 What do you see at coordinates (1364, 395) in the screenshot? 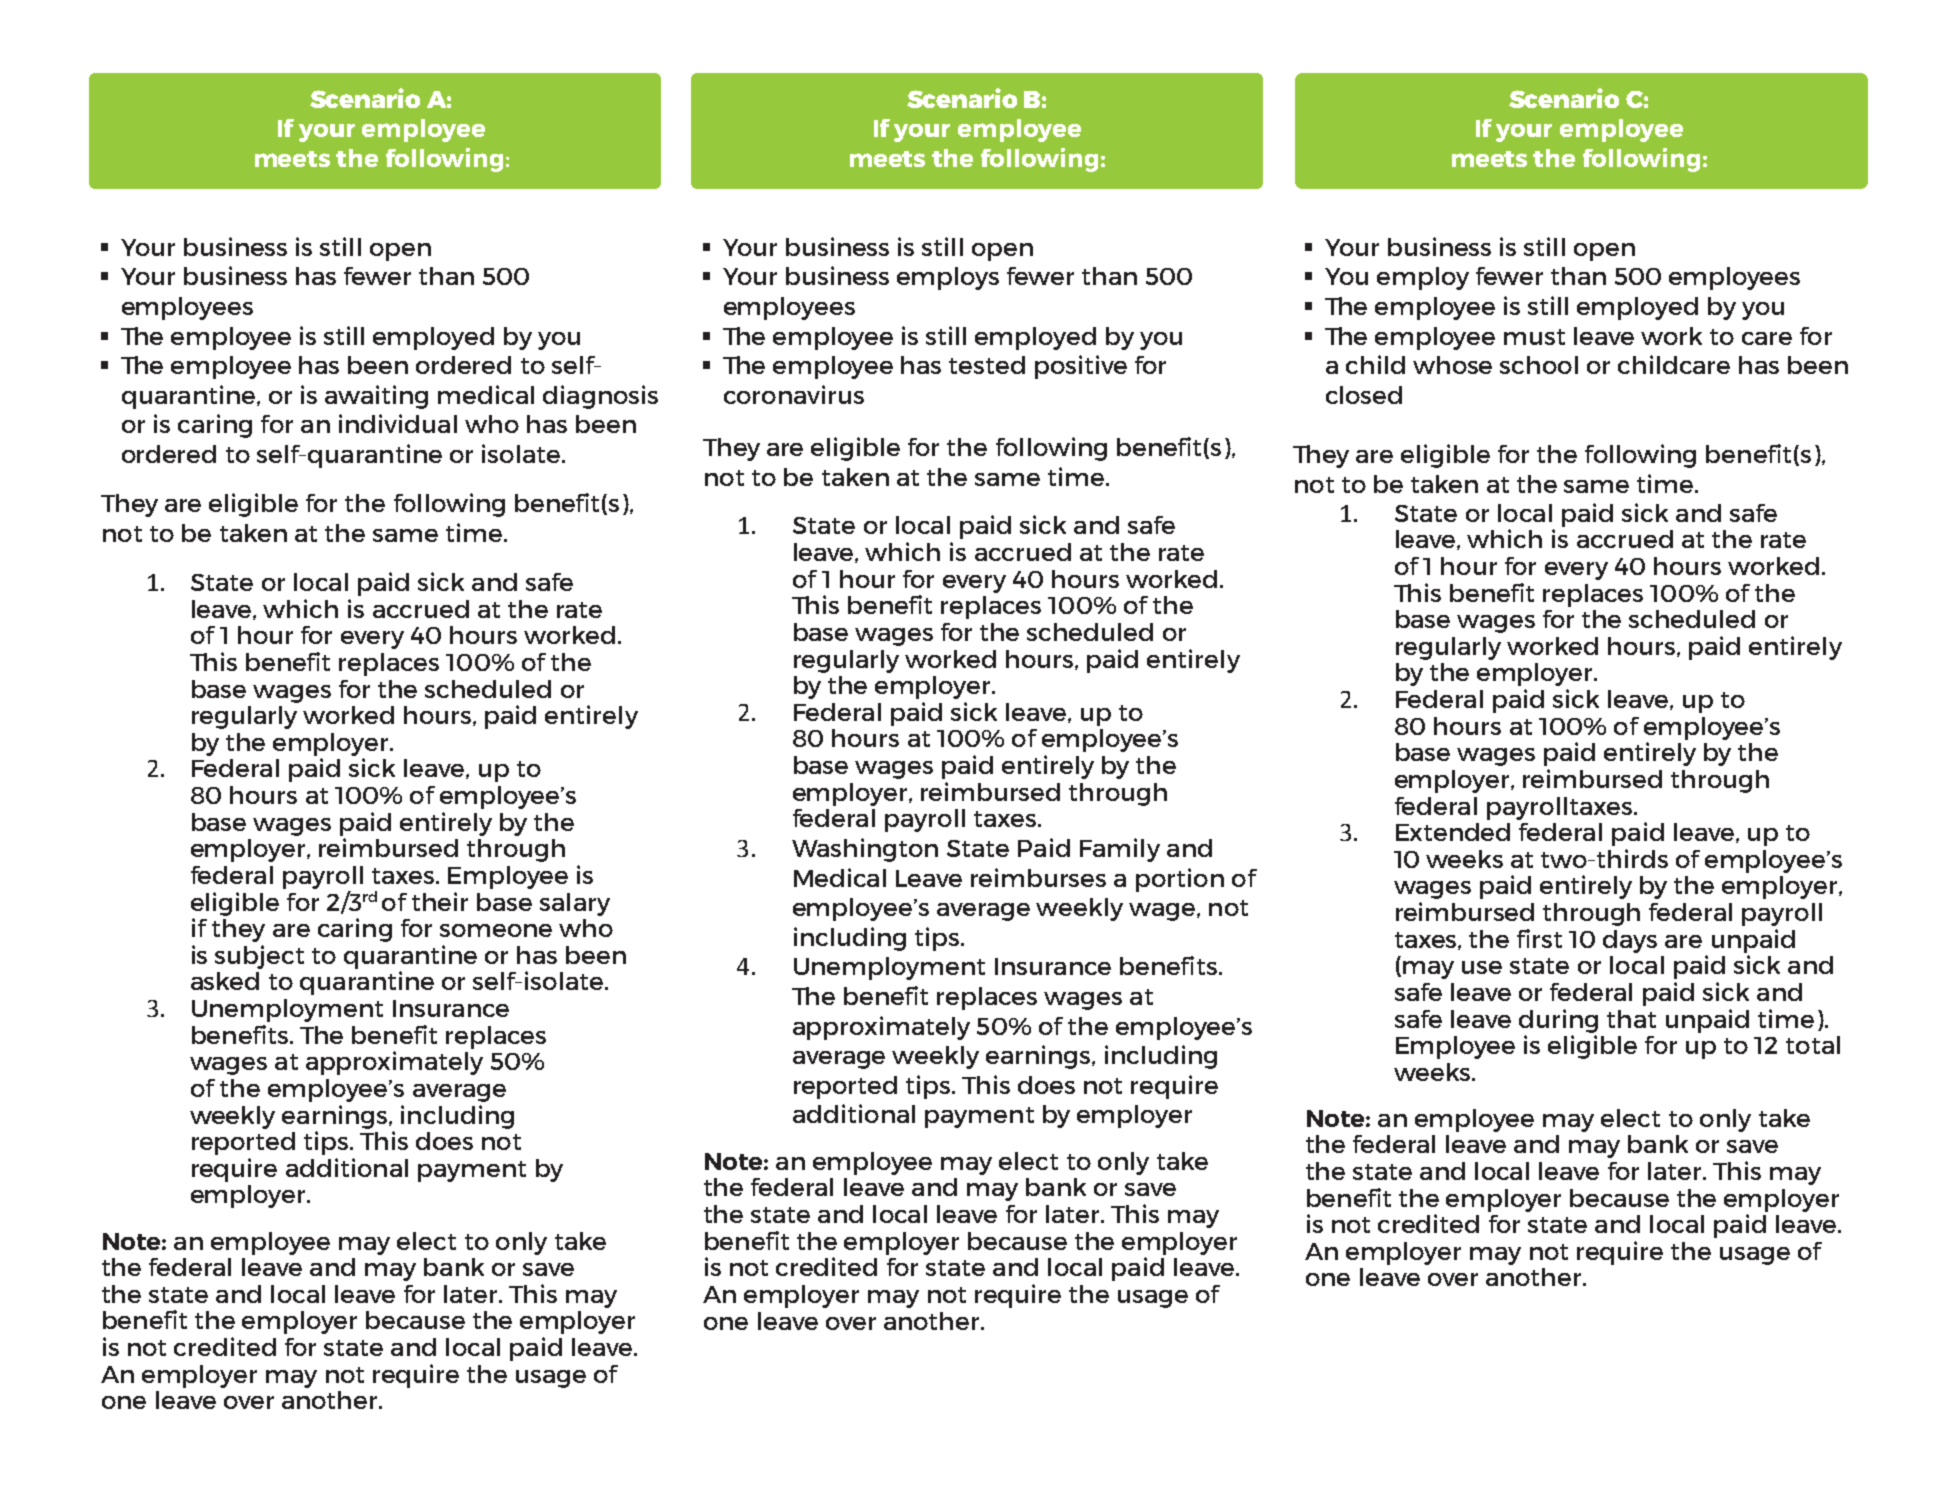
I see `closed` at bounding box center [1364, 395].
